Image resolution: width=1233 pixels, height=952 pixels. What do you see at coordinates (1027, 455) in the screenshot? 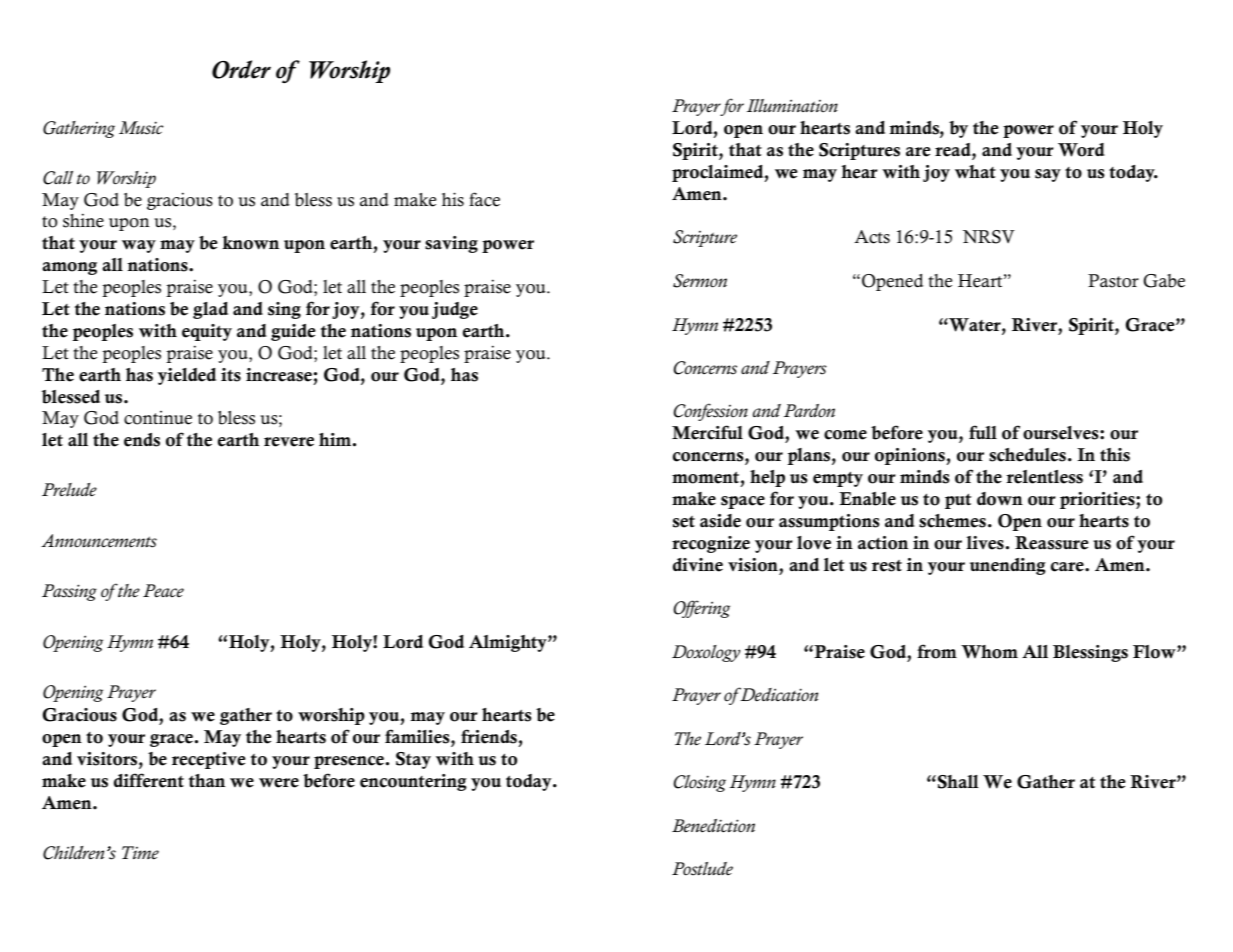
I see `schedules` at bounding box center [1027, 455].
